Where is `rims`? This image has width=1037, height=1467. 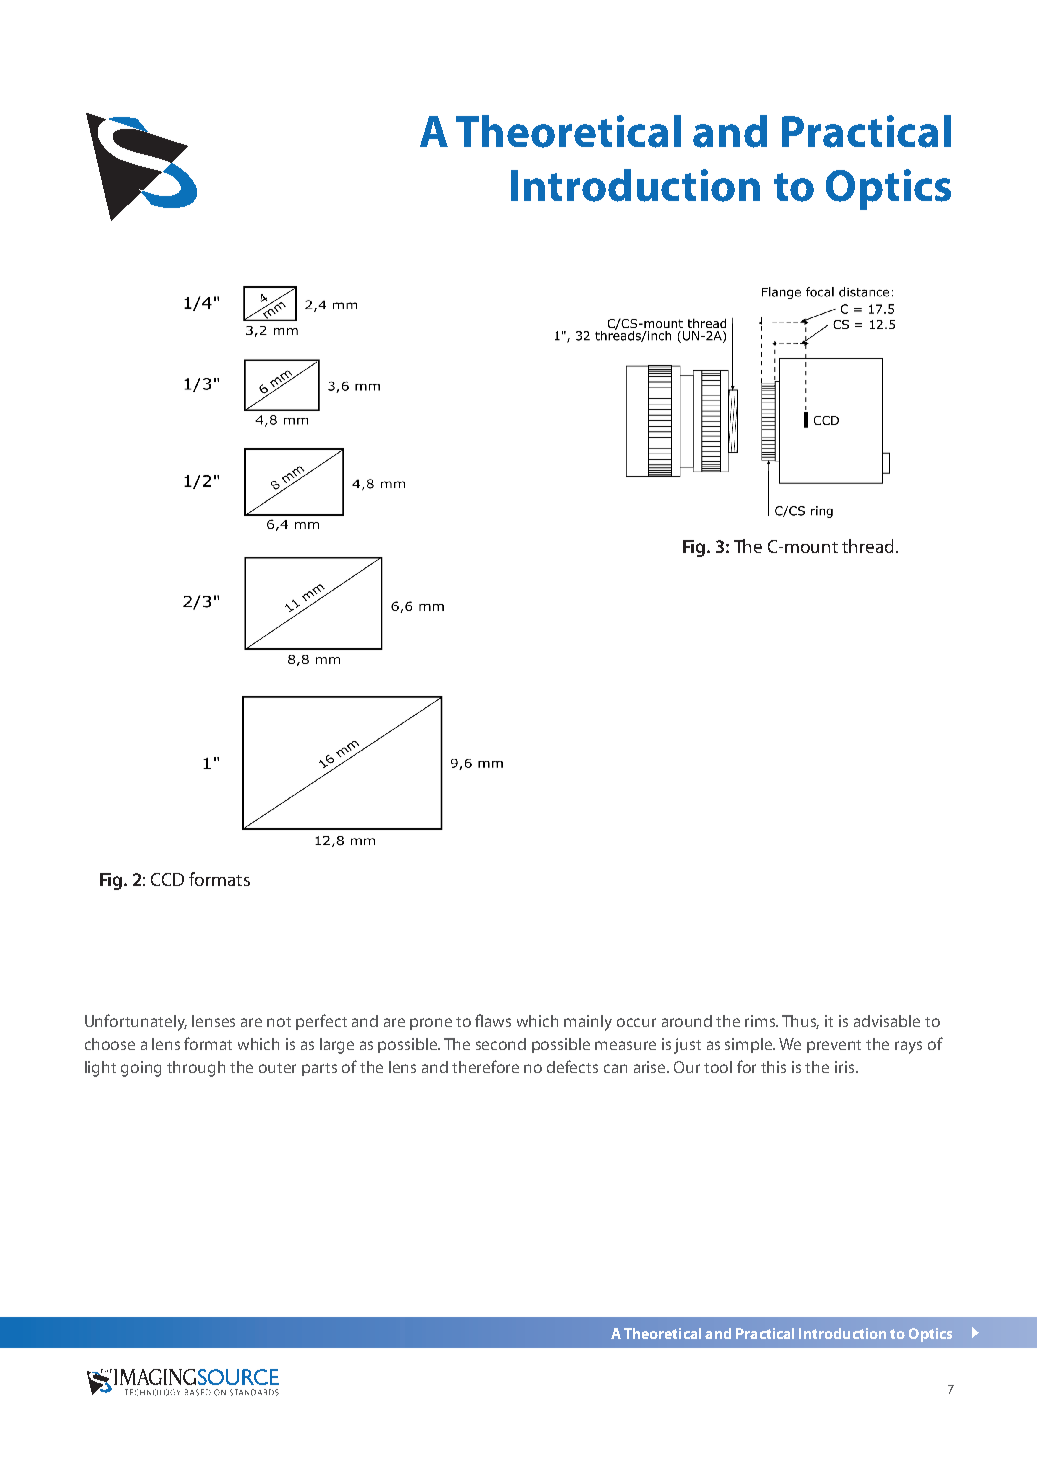 rims is located at coordinates (761, 1021).
